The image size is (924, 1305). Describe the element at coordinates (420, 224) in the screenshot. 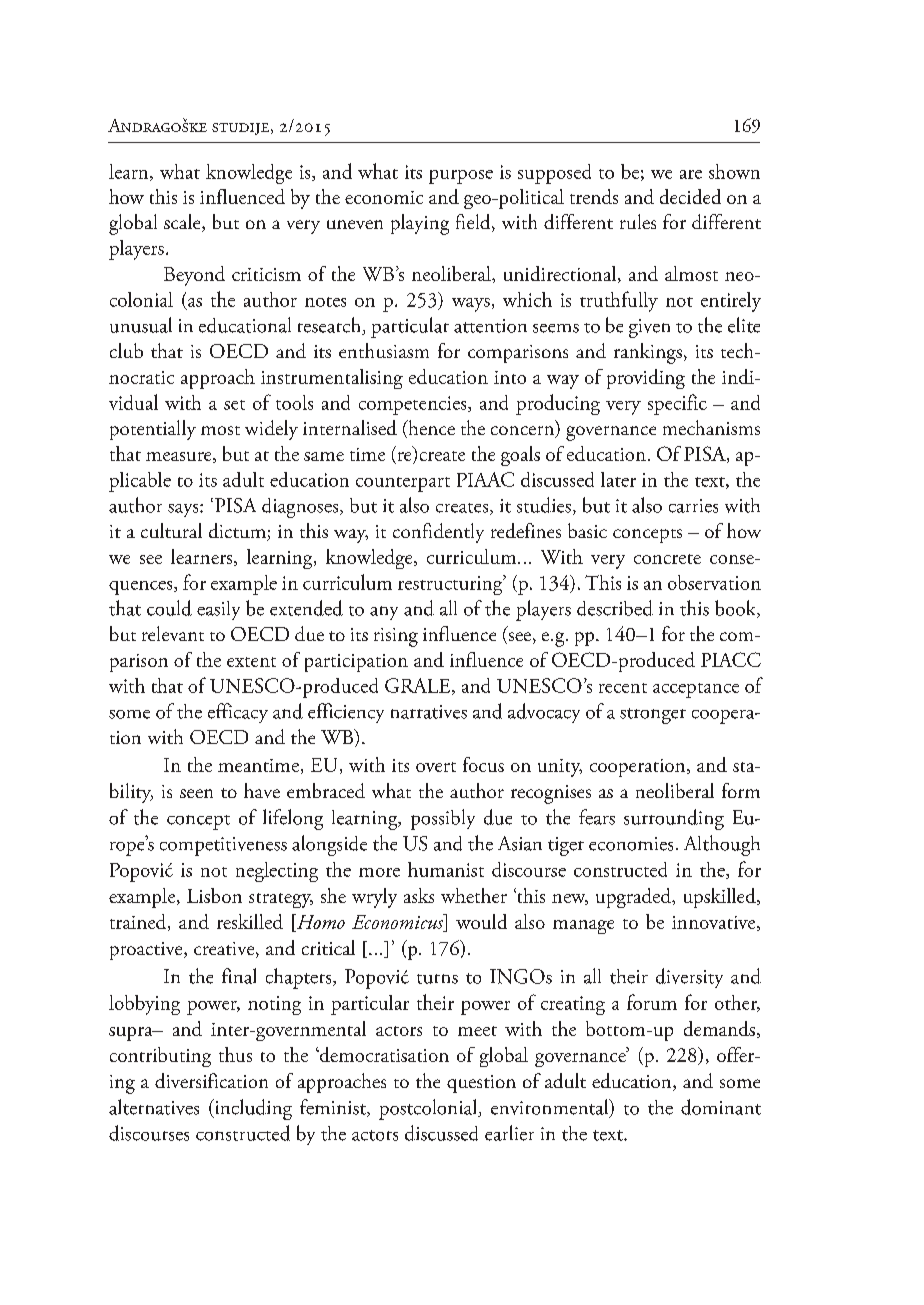

I see `playing` at that location.
